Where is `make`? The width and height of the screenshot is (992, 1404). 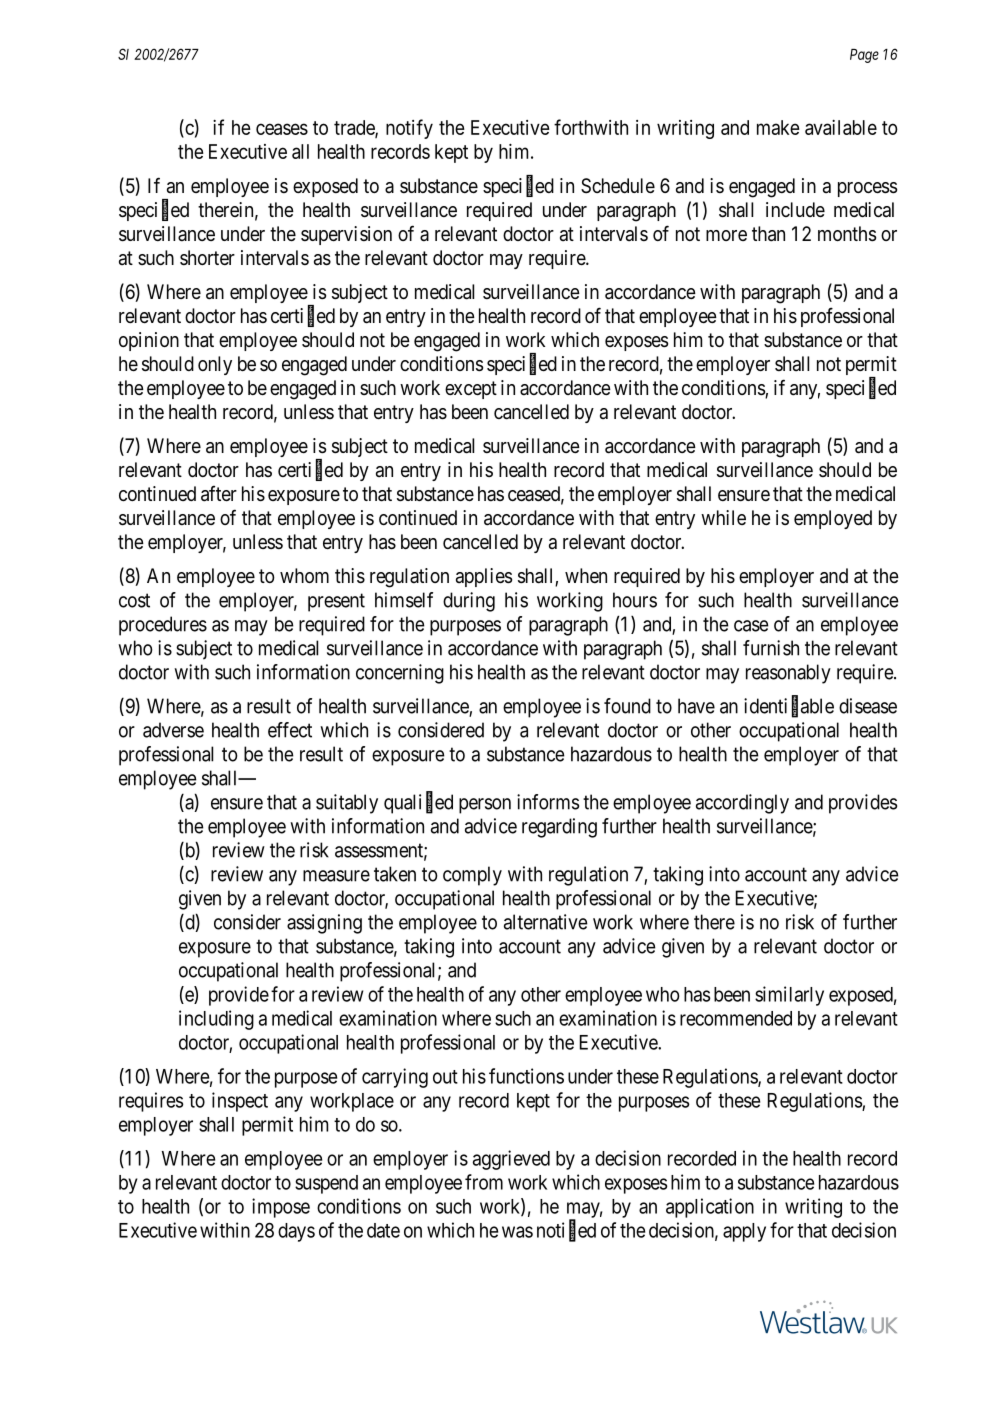
make is located at coordinates (778, 127).
